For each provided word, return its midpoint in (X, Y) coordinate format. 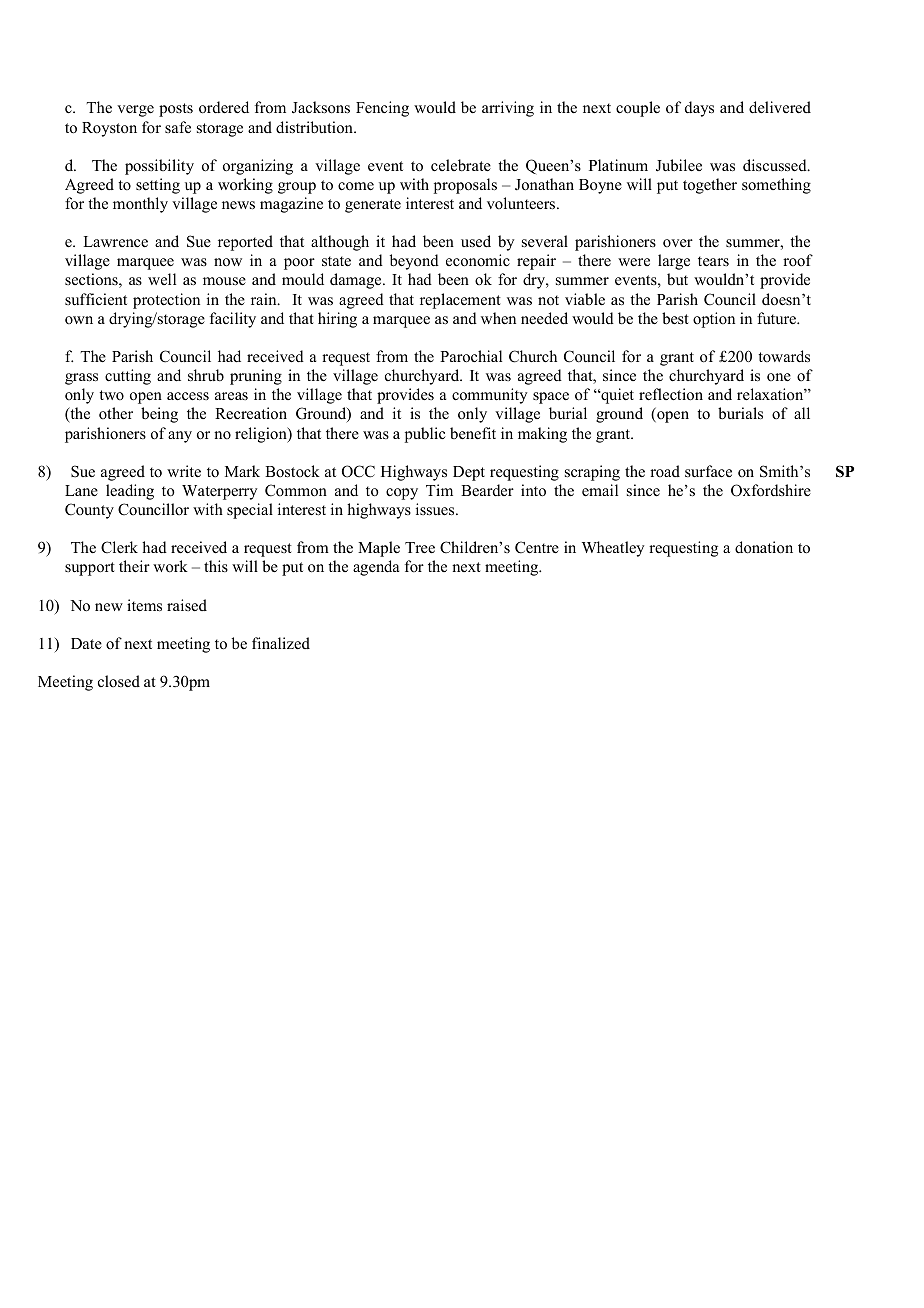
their (134, 566)
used (476, 241)
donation (764, 547)
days (699, 109)
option (714, 320)
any (180, 437)
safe (178, 127)
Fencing (382, 109)
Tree (420, 547)
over (678, 243)
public (425, 435)
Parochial (471, 356)
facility (233, 320)
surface (708, 471)
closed (119, 681)
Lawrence (115, 241)
